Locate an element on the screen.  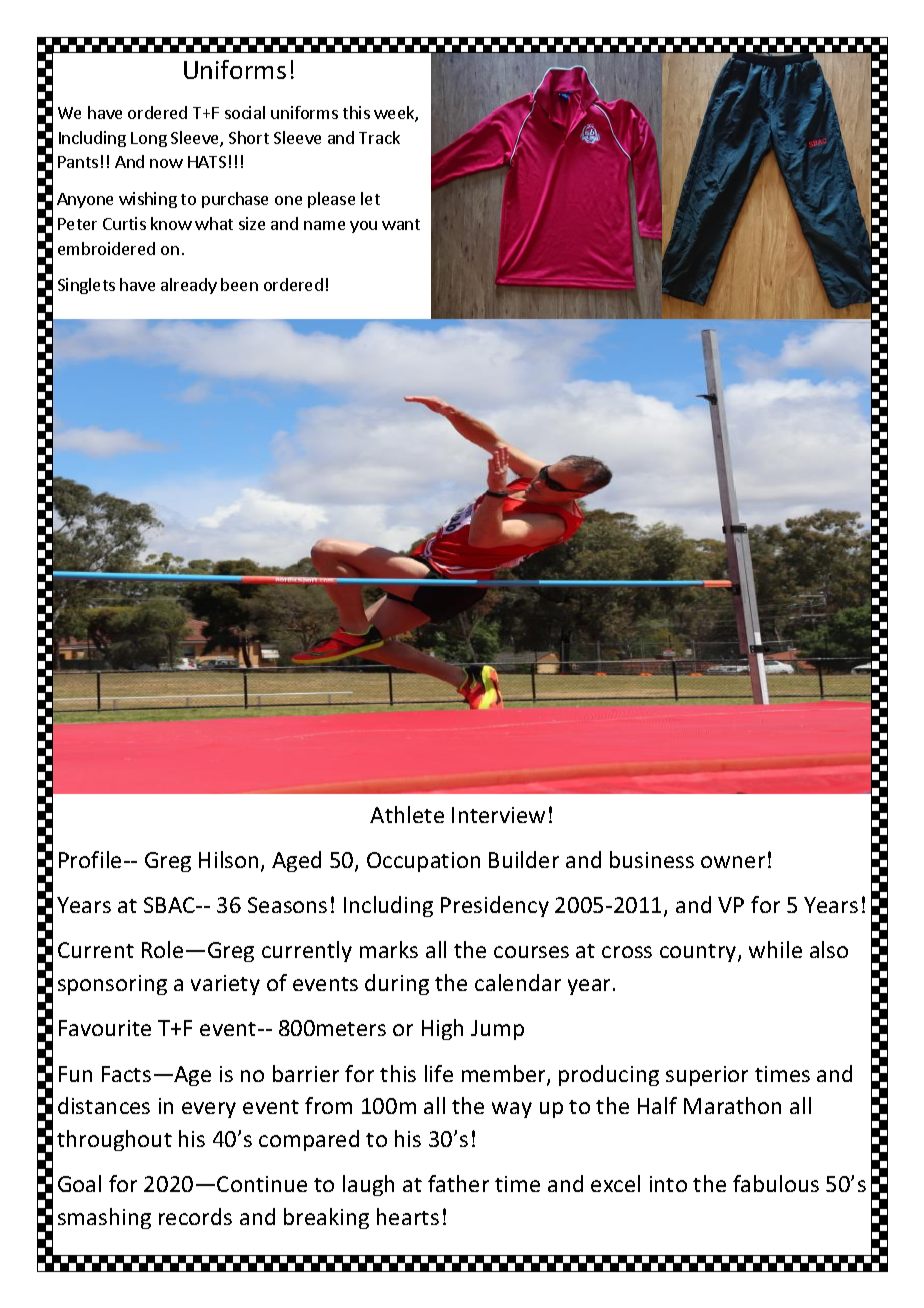
Aged is located at coordinates (296, 861).
